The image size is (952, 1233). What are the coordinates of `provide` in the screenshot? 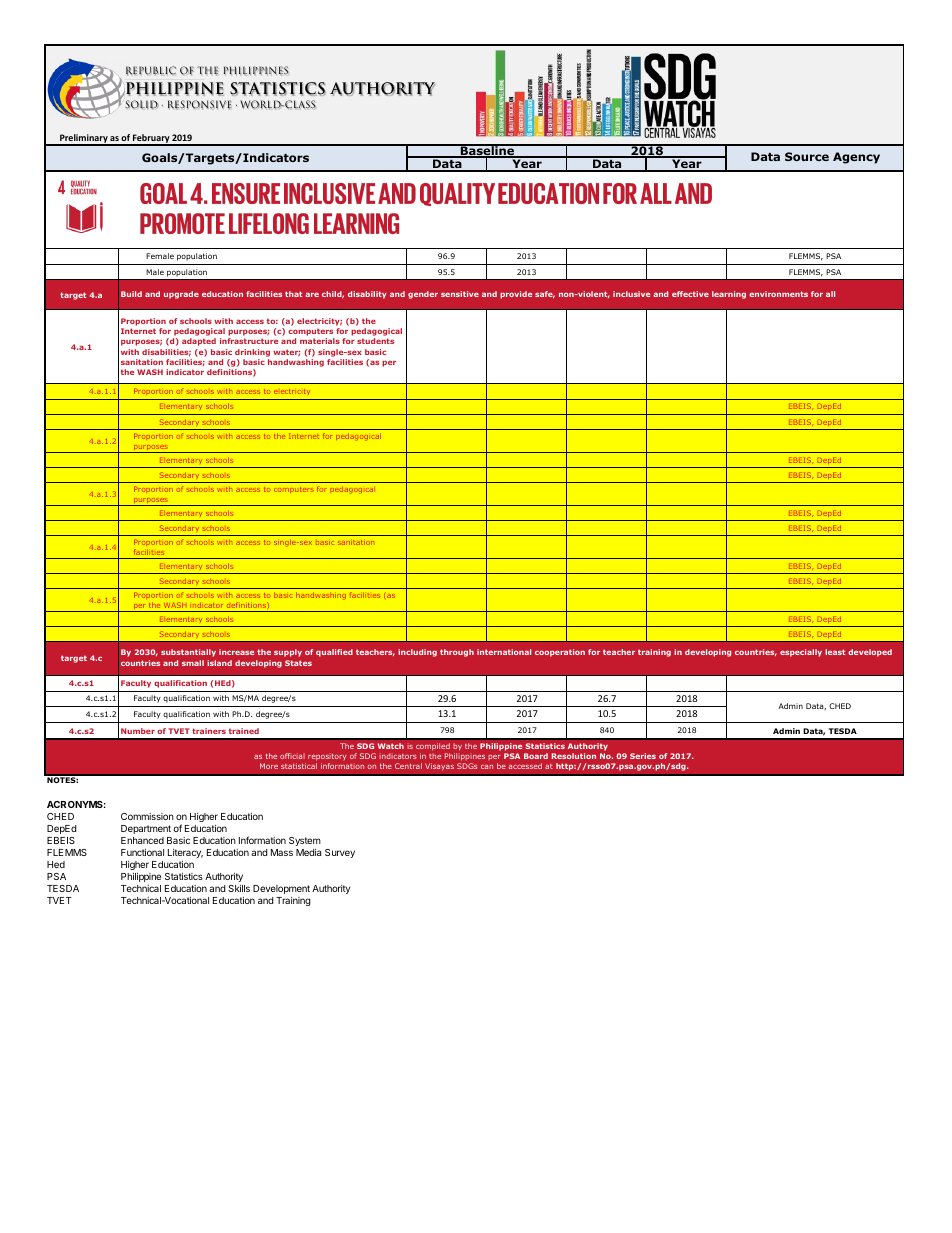 It's located at (516, 295).
